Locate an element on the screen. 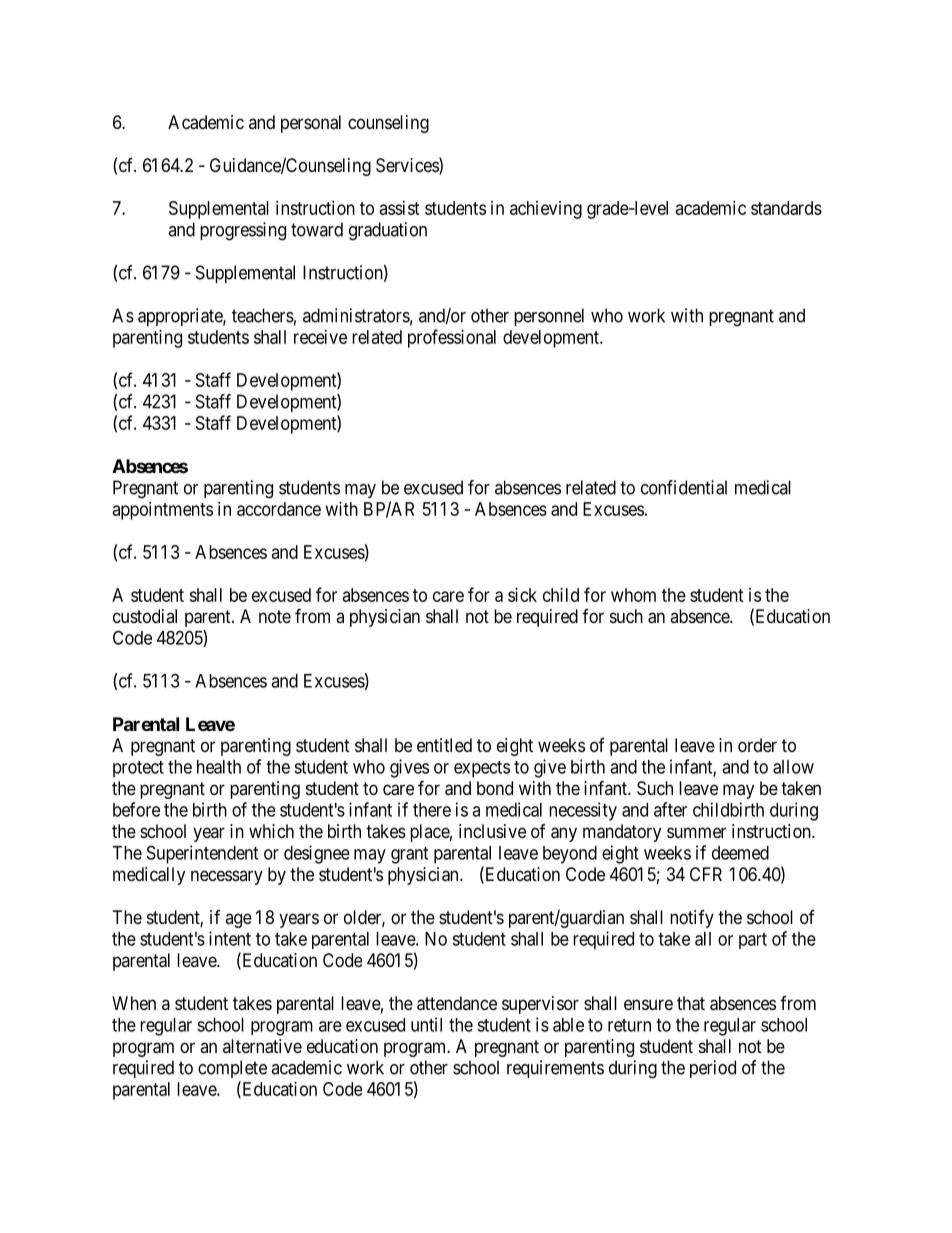  standards is located at coordinates (786, 208).
